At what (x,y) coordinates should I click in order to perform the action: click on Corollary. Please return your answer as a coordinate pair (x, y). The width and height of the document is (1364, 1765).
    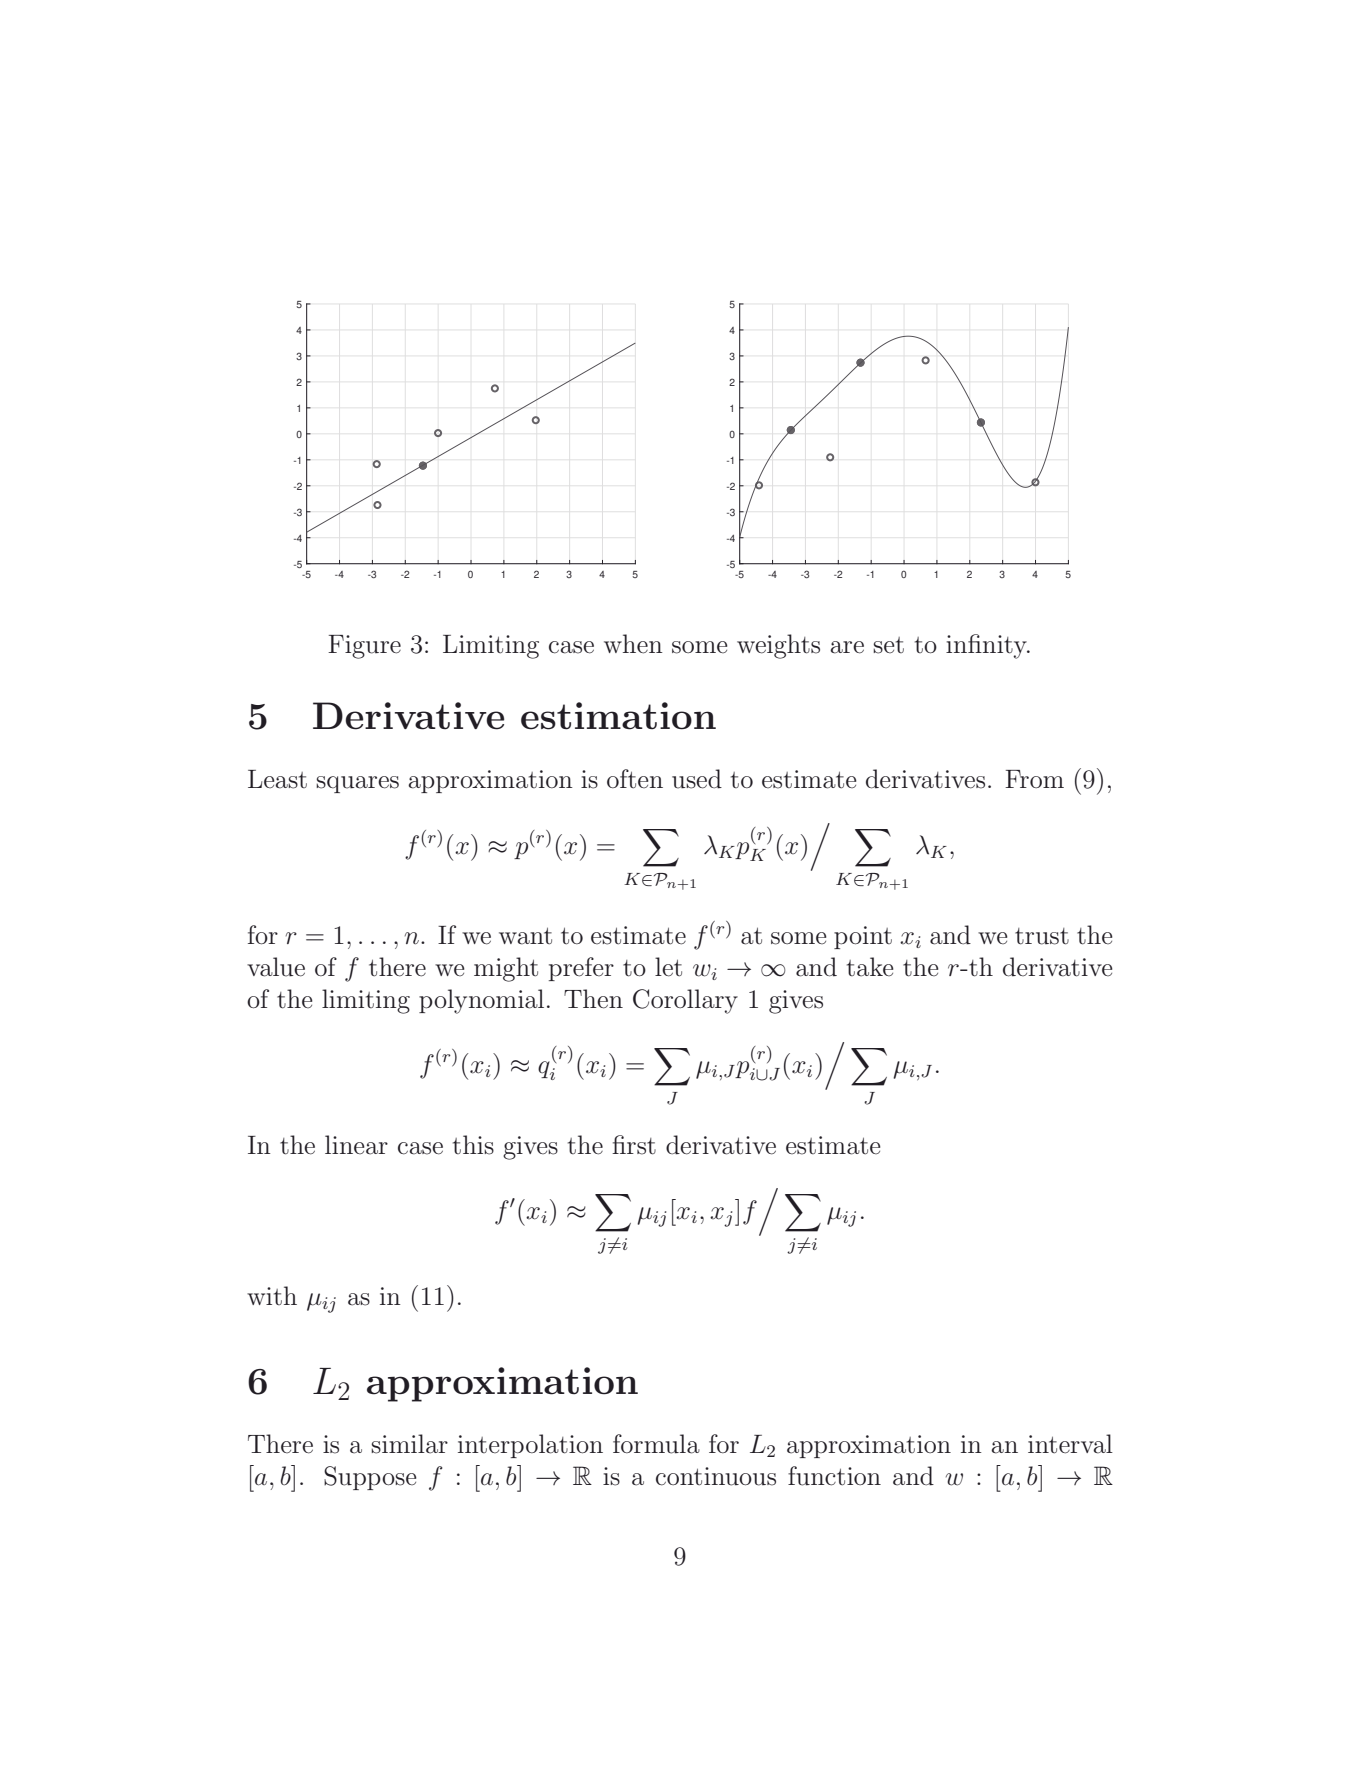
    Looking at the image, I should click on (685, 1001).
